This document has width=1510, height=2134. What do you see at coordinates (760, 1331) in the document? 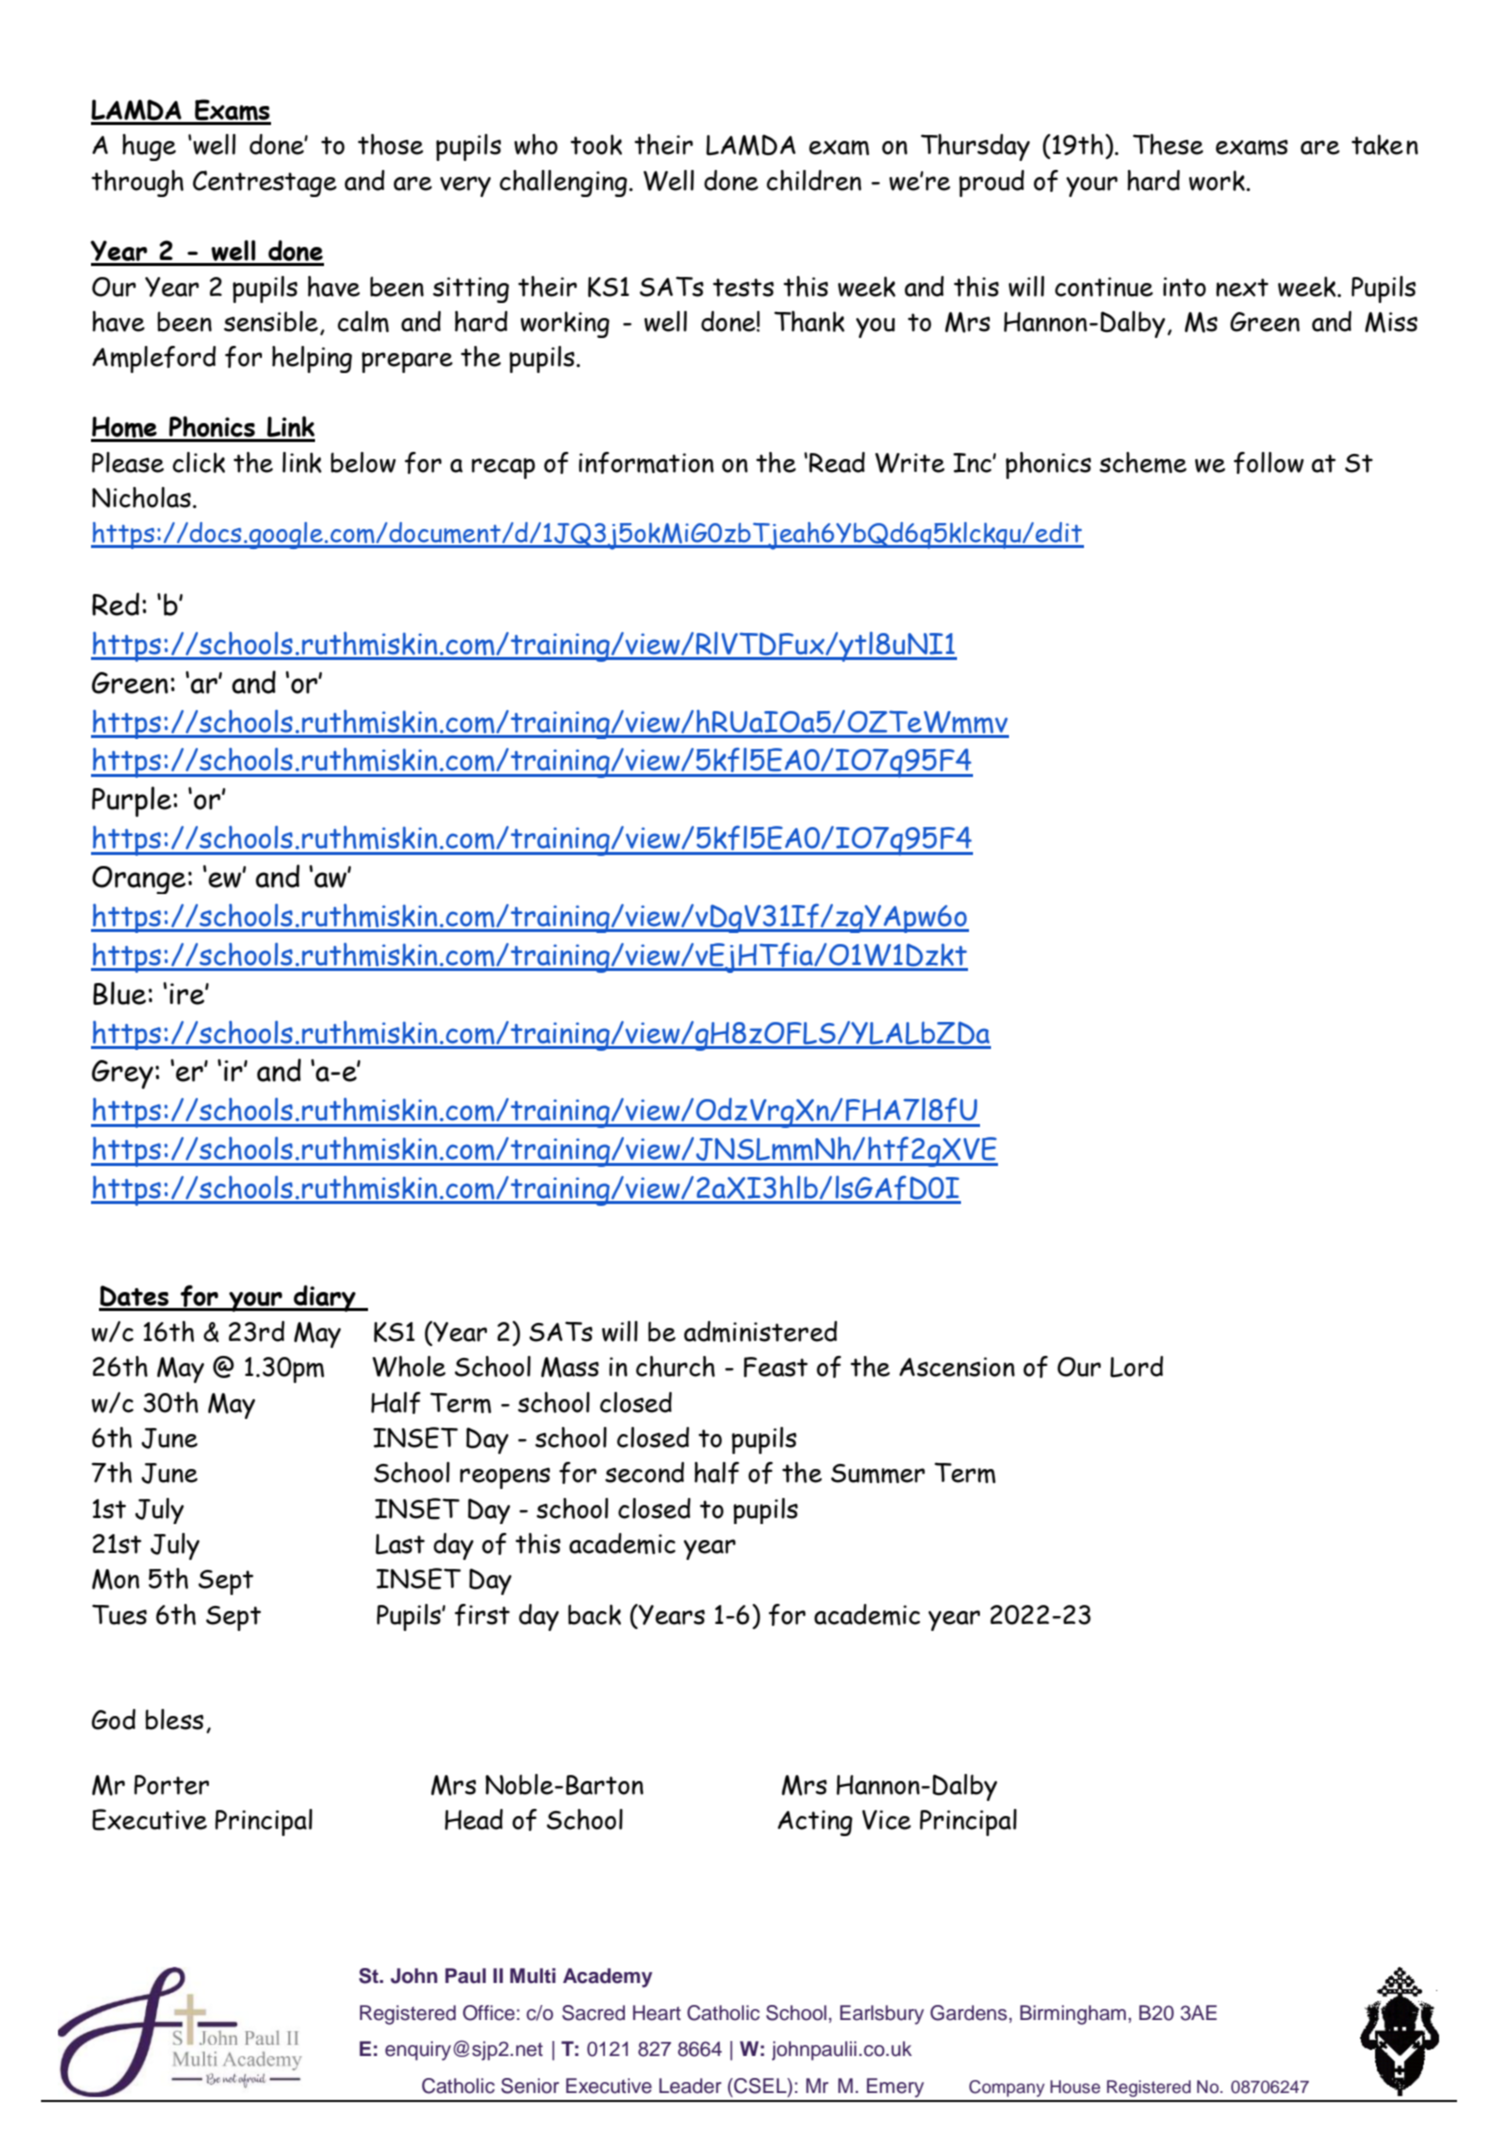
I see `administered` at bounding box center [760, 1331].
